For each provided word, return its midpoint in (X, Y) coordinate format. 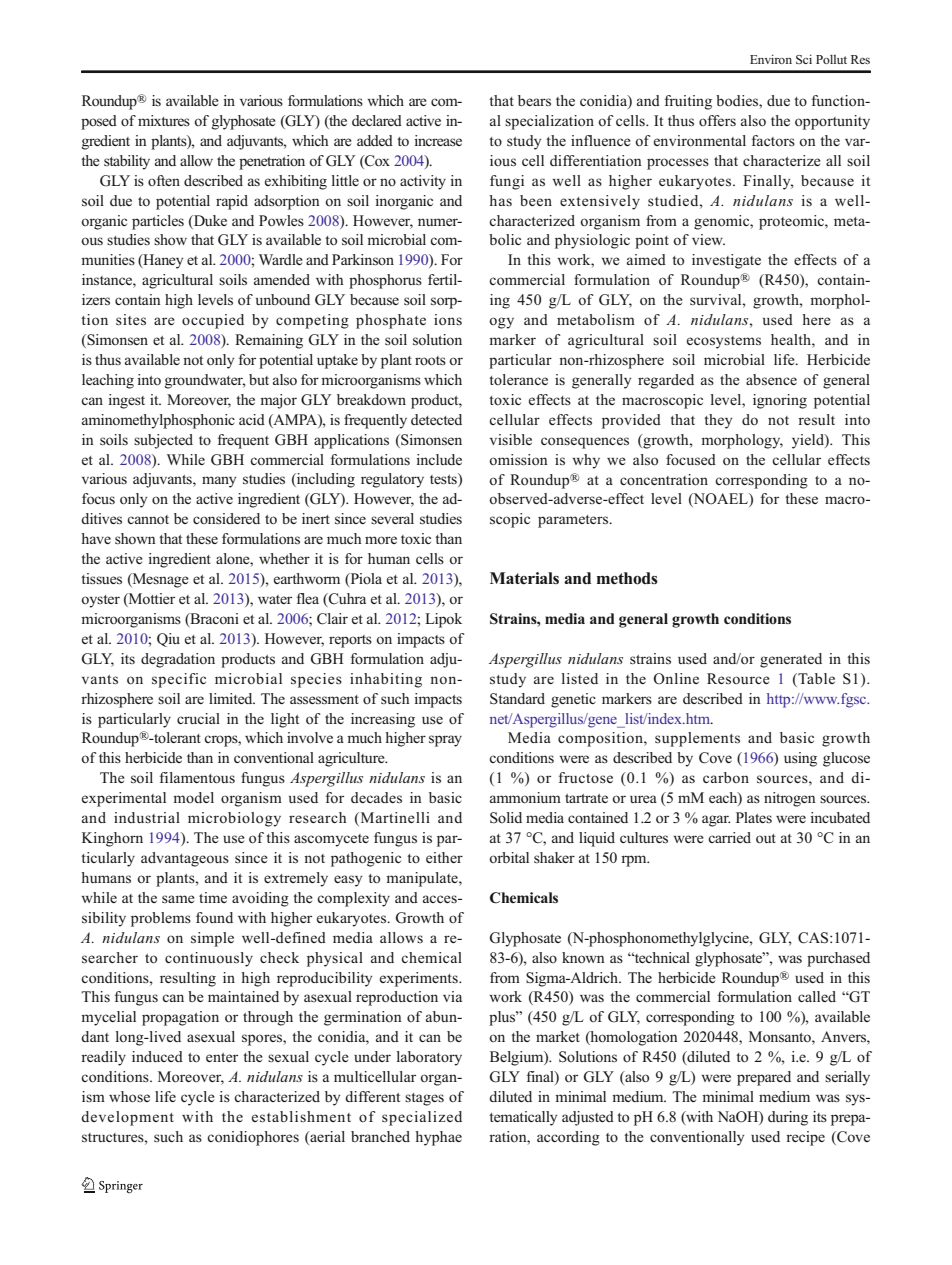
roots (430, 361)
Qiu (168, 640)
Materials (524, 578)
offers (717, 120)
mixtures (164, 120)
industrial (147, 817)
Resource (738, 679)
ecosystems (724, 342)
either (444, 857)
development (127, 1118)
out (766, 839)
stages (424, 1099)
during (788, 1118)
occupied (213, 321)
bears (534, 101)
